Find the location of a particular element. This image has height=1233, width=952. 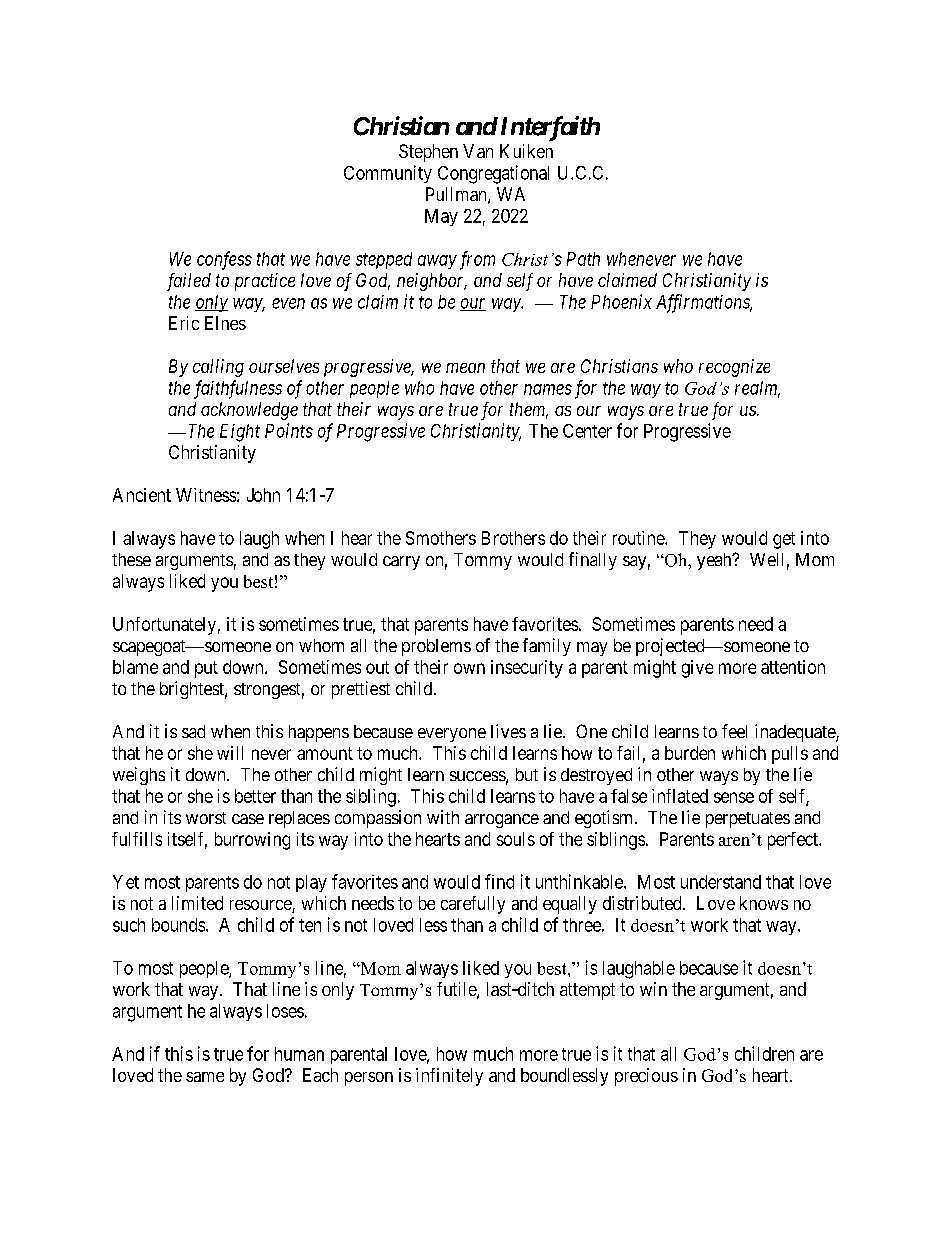

Eight is located at coordinates (240, 433).
